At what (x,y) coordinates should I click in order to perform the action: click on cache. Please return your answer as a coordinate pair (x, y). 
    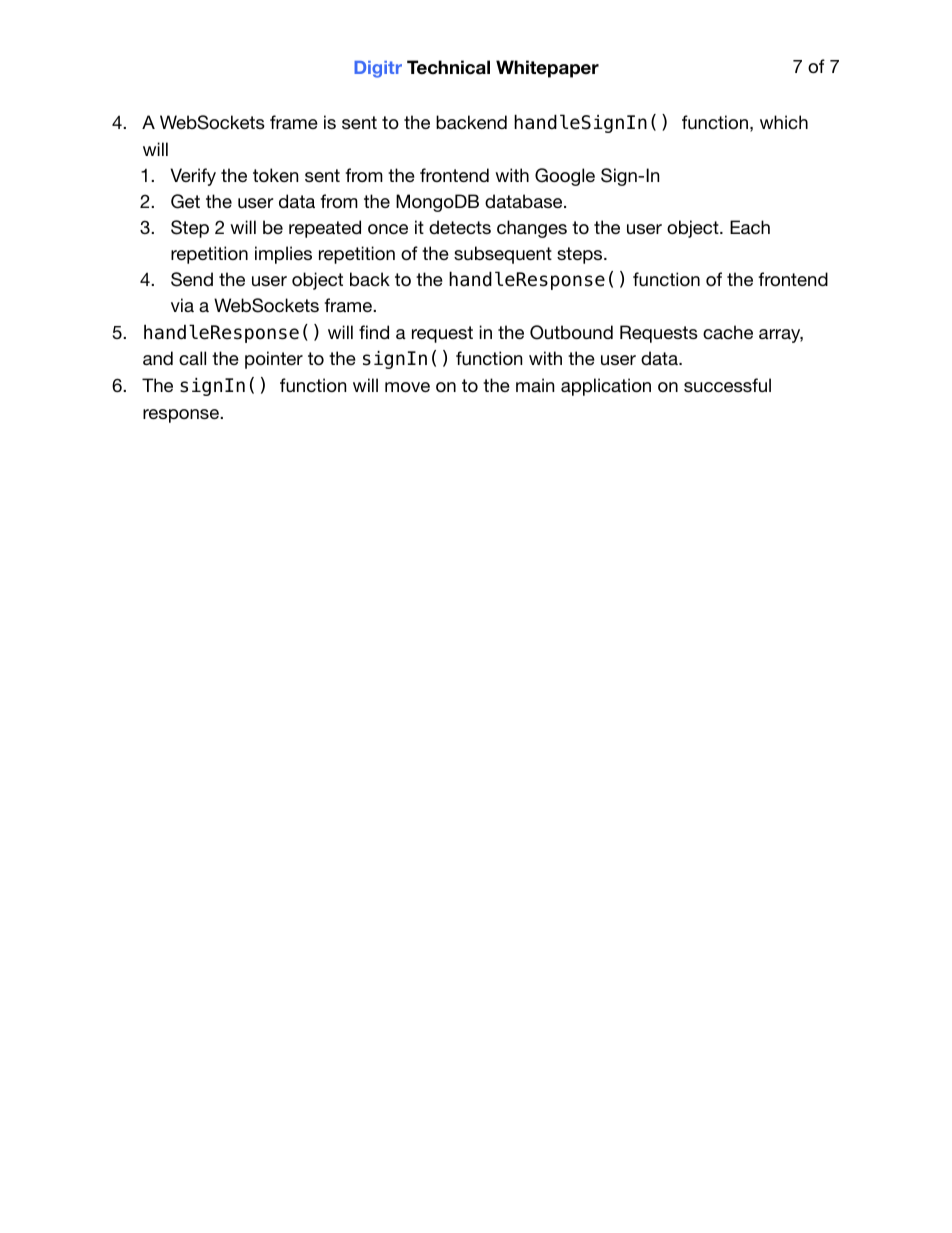
    Looking at the image, I should click on (728, 332).
